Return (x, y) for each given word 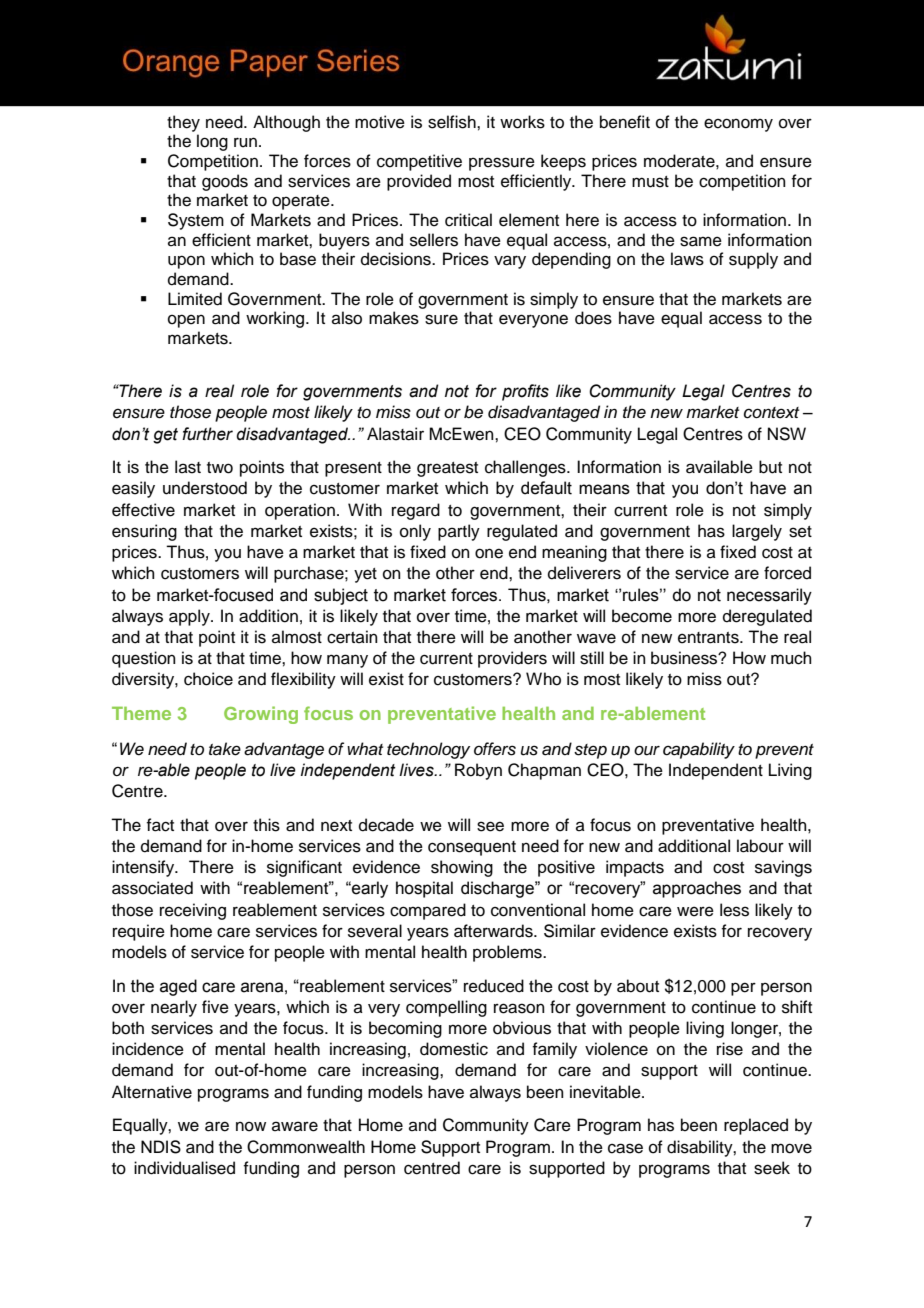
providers (512, 659)
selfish (453, 122)
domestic (454, 1049)
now (251, 1126)
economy (738, 125)
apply (190, 617)
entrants (709, 638)
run (245, 142)
